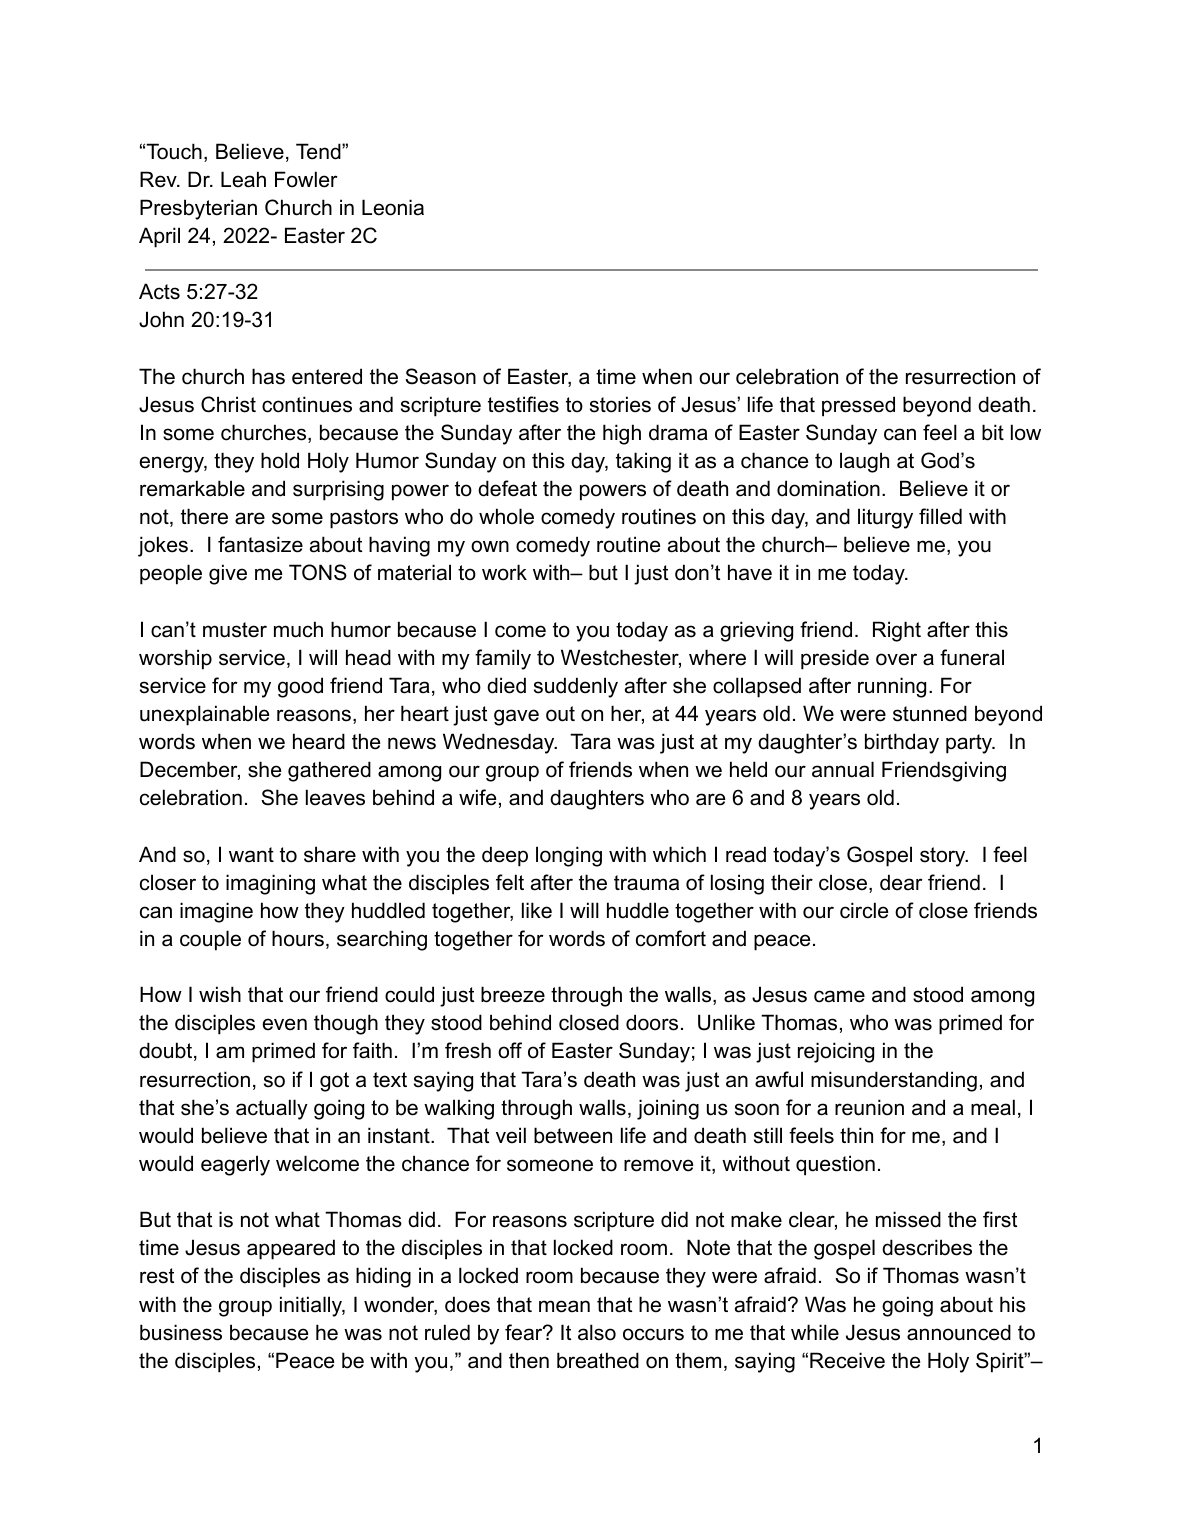 The width and height of the page is (1183, 1531). What do you see at coordinates (319, 151) in the page?
I see `Tend` at bounding box center [319, 151].
